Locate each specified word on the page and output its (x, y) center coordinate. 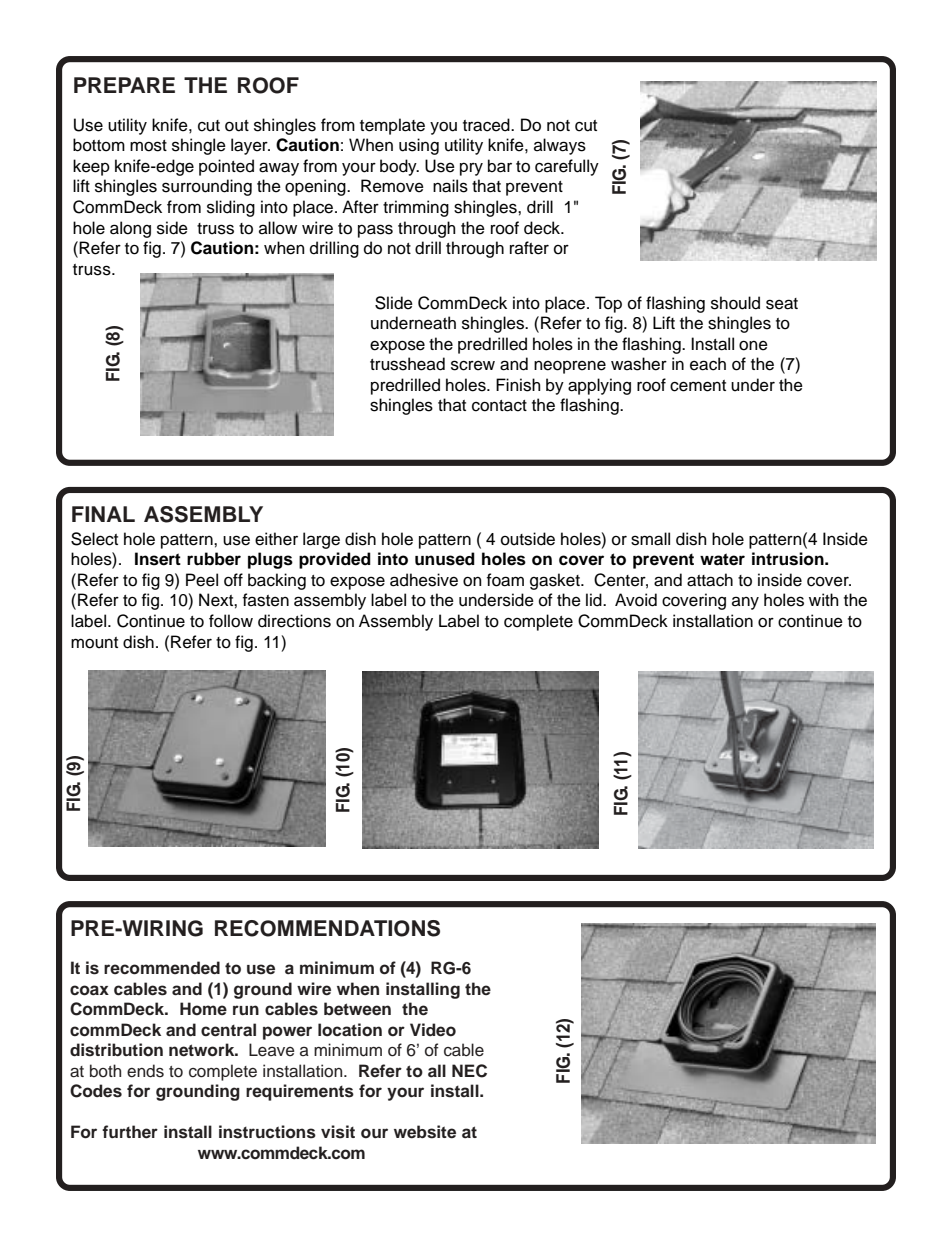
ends (145, 1071)
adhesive (424, 580)
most (148, 146)
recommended (162, 968)
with (824, 599)
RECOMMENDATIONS (327, 928)
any (745, 603)
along (130, 229)
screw (473, 365)
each (708, 364)
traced (487, 125)
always (560, 146)
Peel (202, 580)
